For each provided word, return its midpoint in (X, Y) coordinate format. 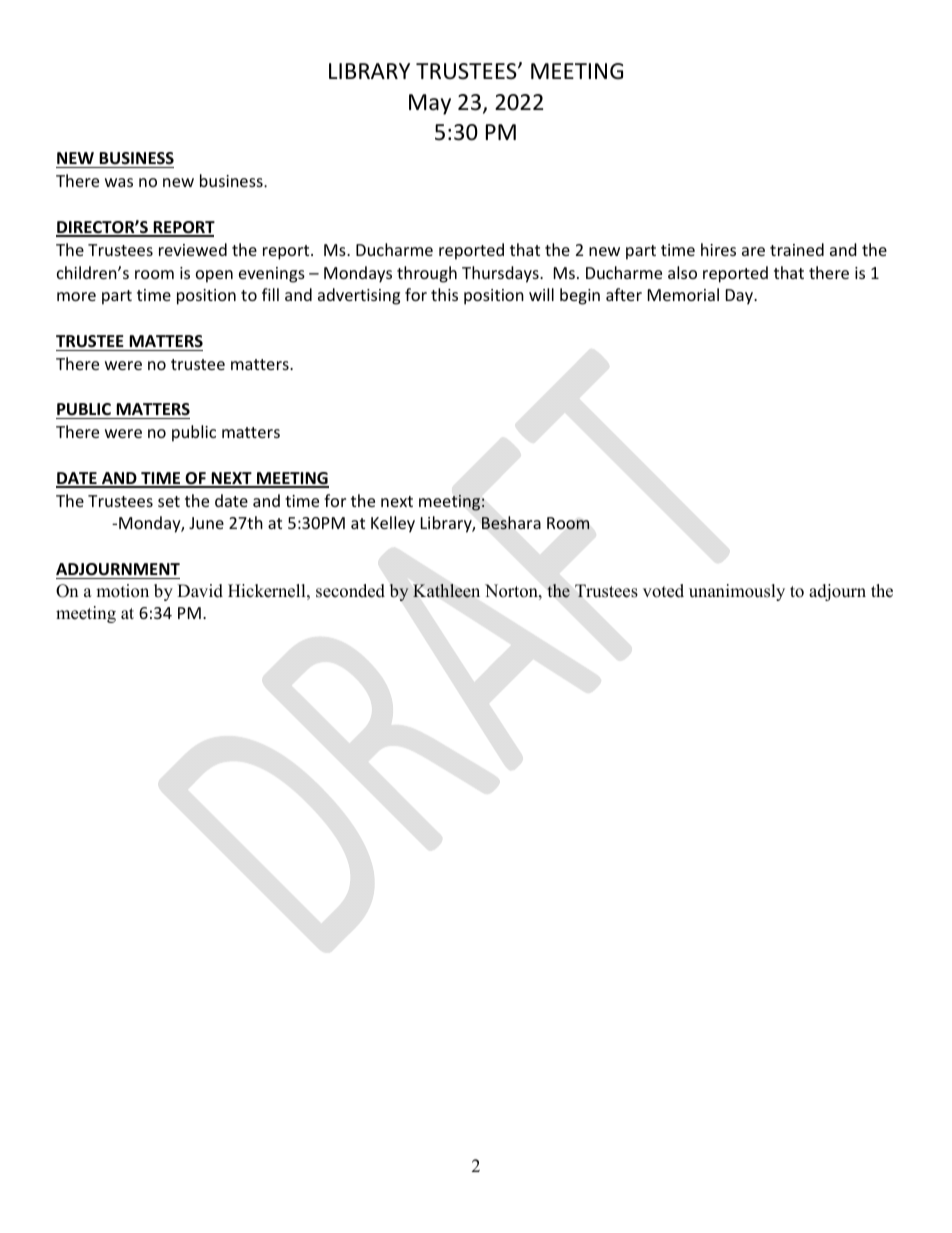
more (76, 296)
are (753, 251)
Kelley (393, 524)
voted (663, 591)
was (119, 182)
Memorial (683, 294)
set (169, 501)
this (444, 294)
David (200, 591)
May (430, 104)
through (427, 274)
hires (718, 249)
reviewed (193, 249)
